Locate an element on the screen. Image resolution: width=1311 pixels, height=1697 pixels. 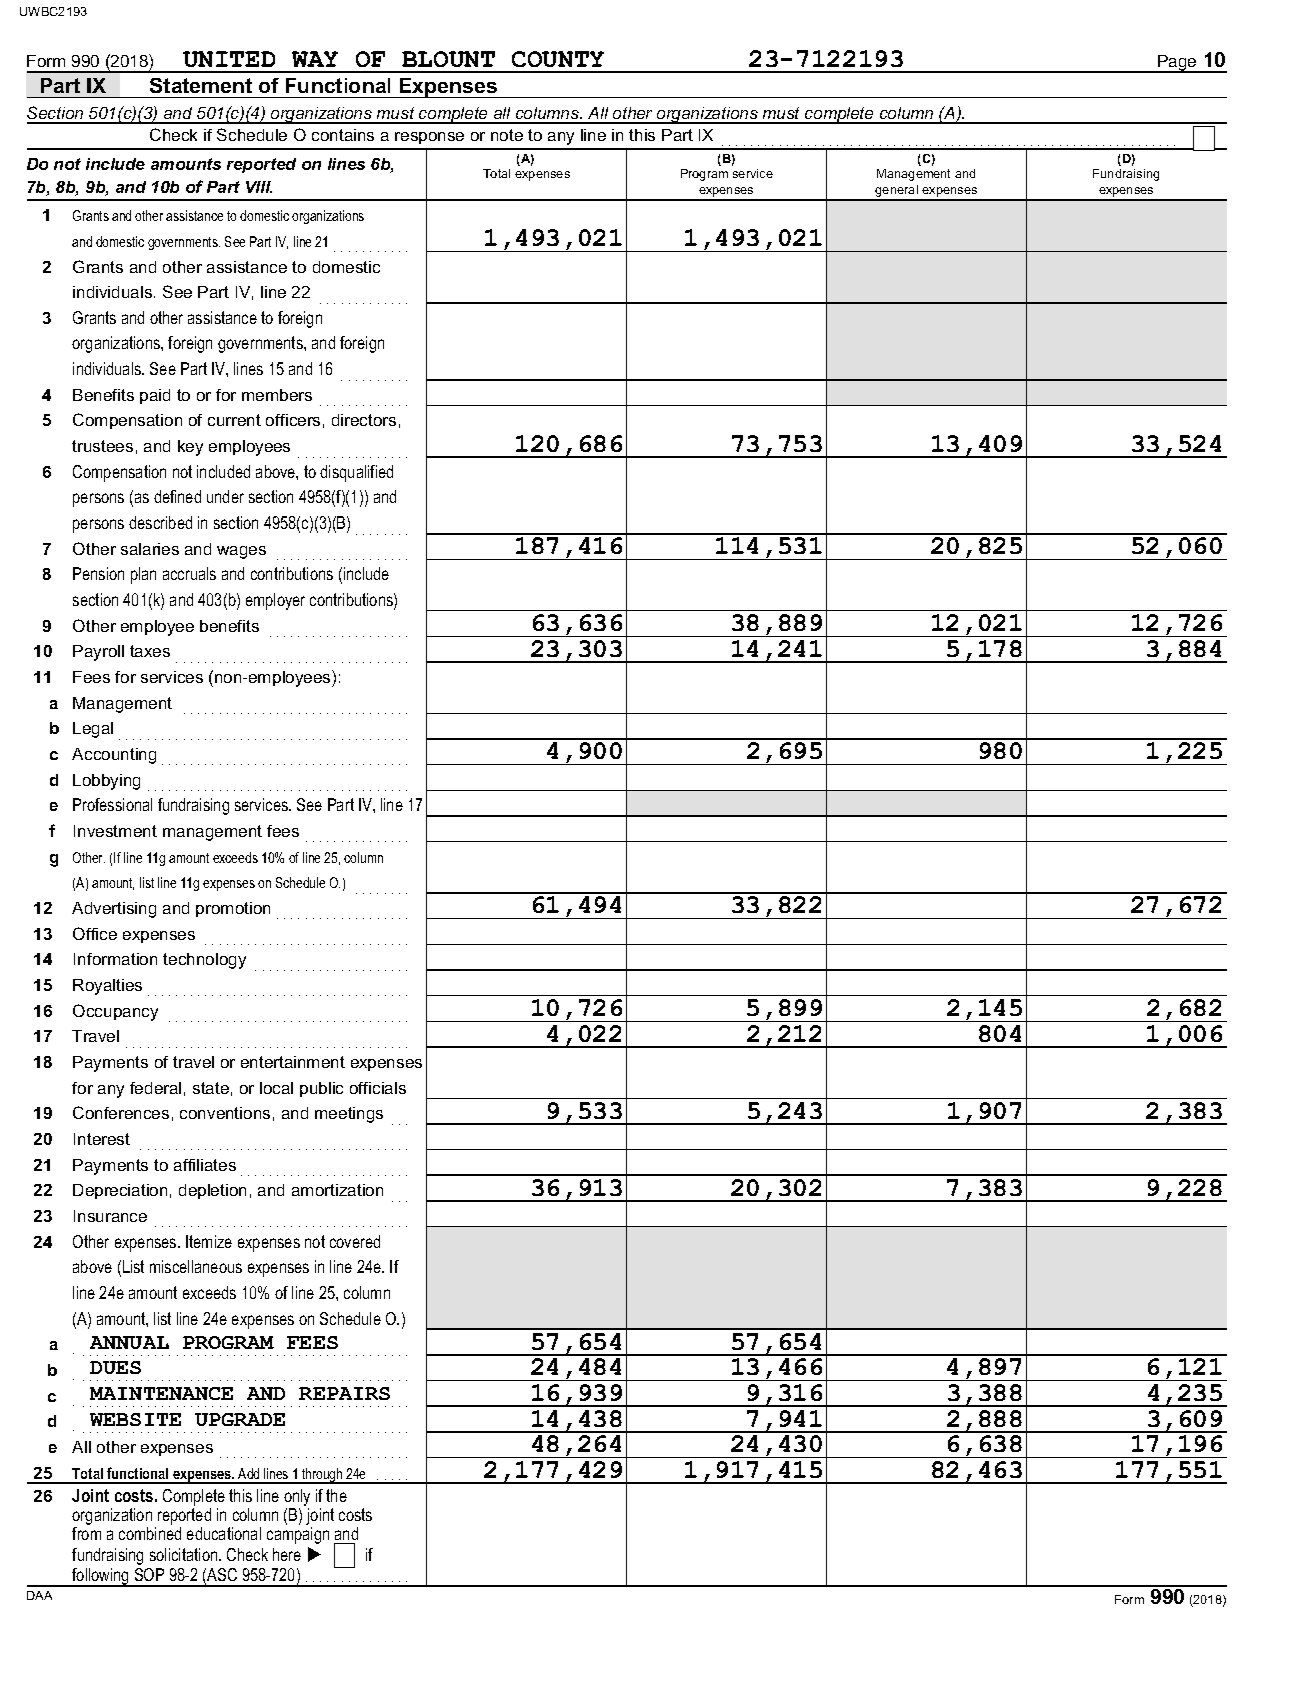
federal is located at coordinates (155, 1088).
